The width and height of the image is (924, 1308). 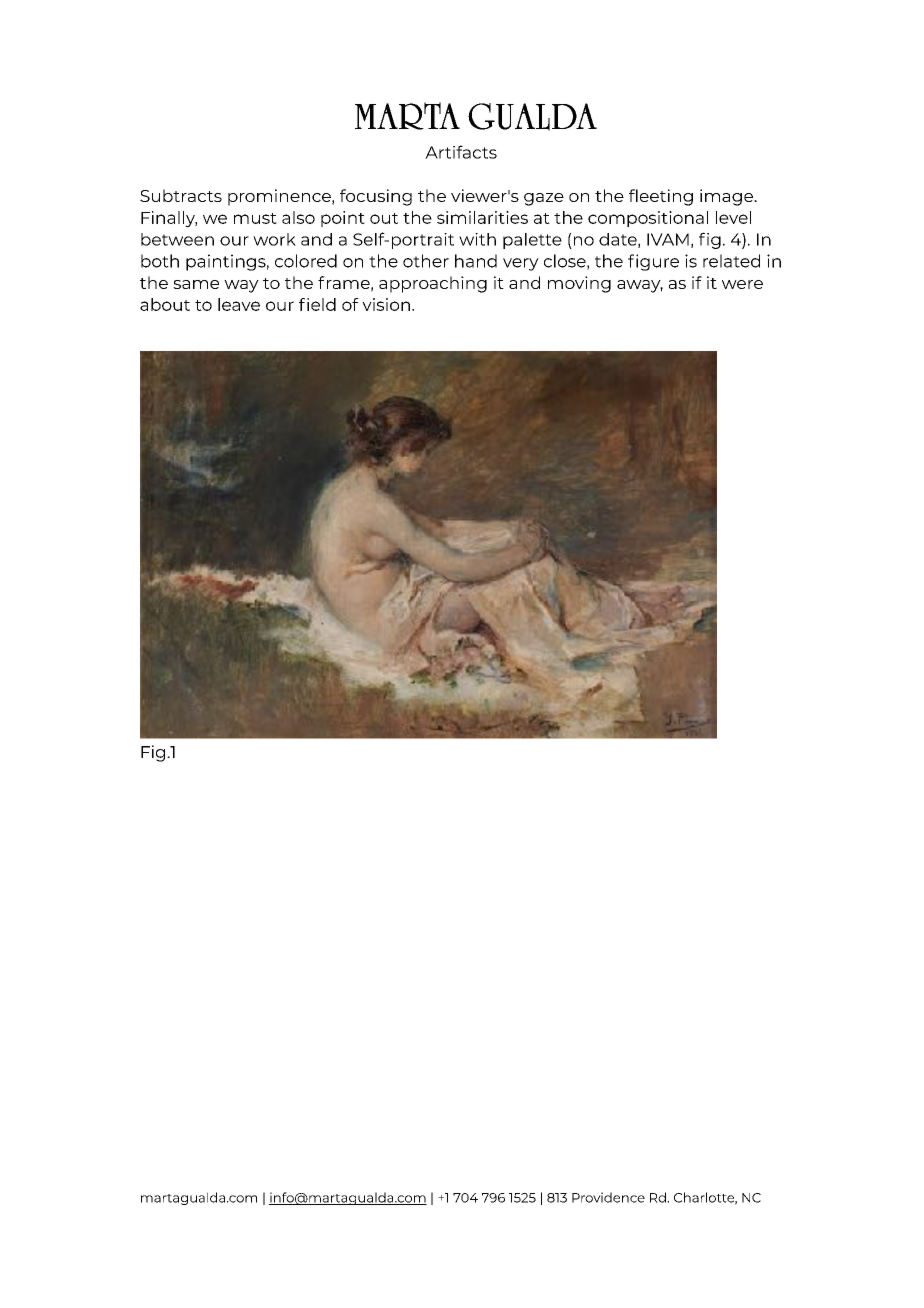 What do you see at coordinates (640, 286) in the image?
I see `away` at bounding box center [640, 286].
